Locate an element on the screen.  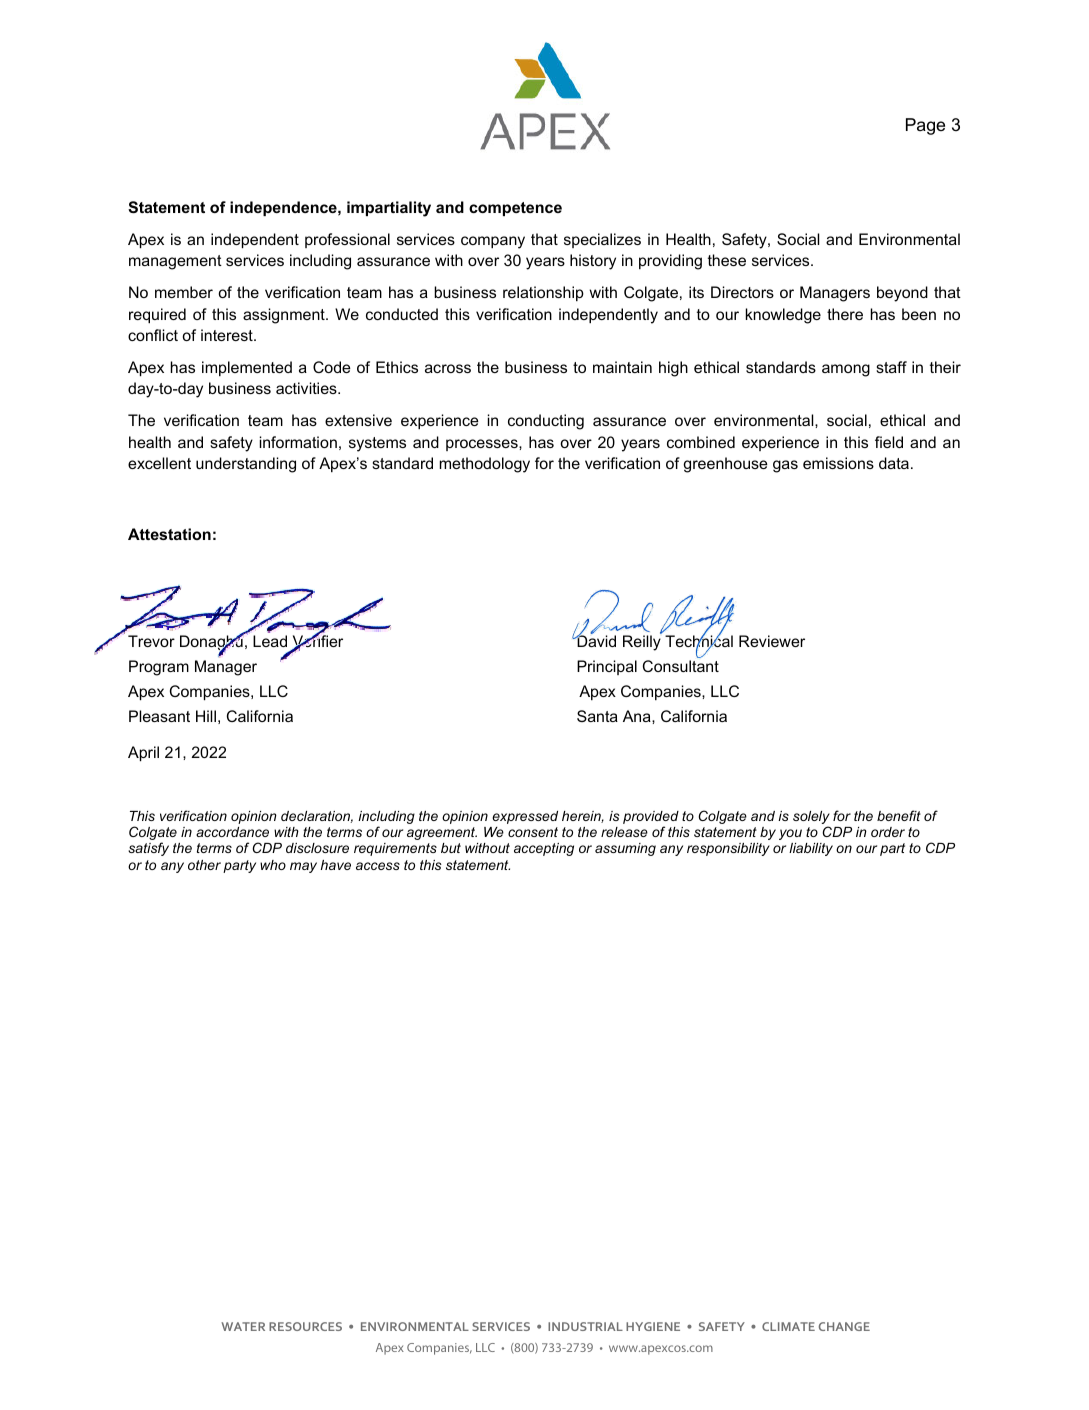
management is located at coordinates (175, 262).
